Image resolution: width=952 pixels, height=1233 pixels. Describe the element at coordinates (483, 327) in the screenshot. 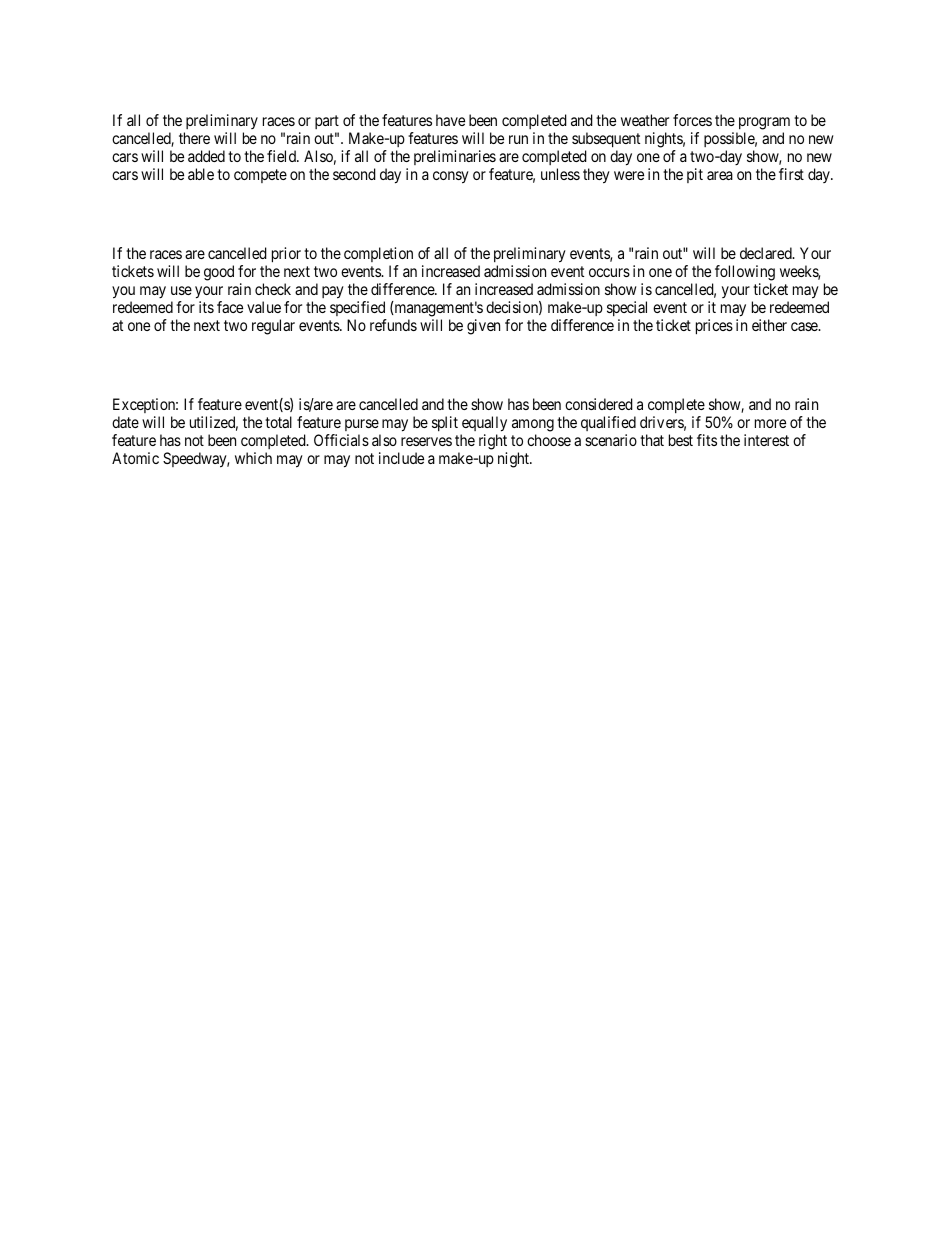

I see `given` at that location.
